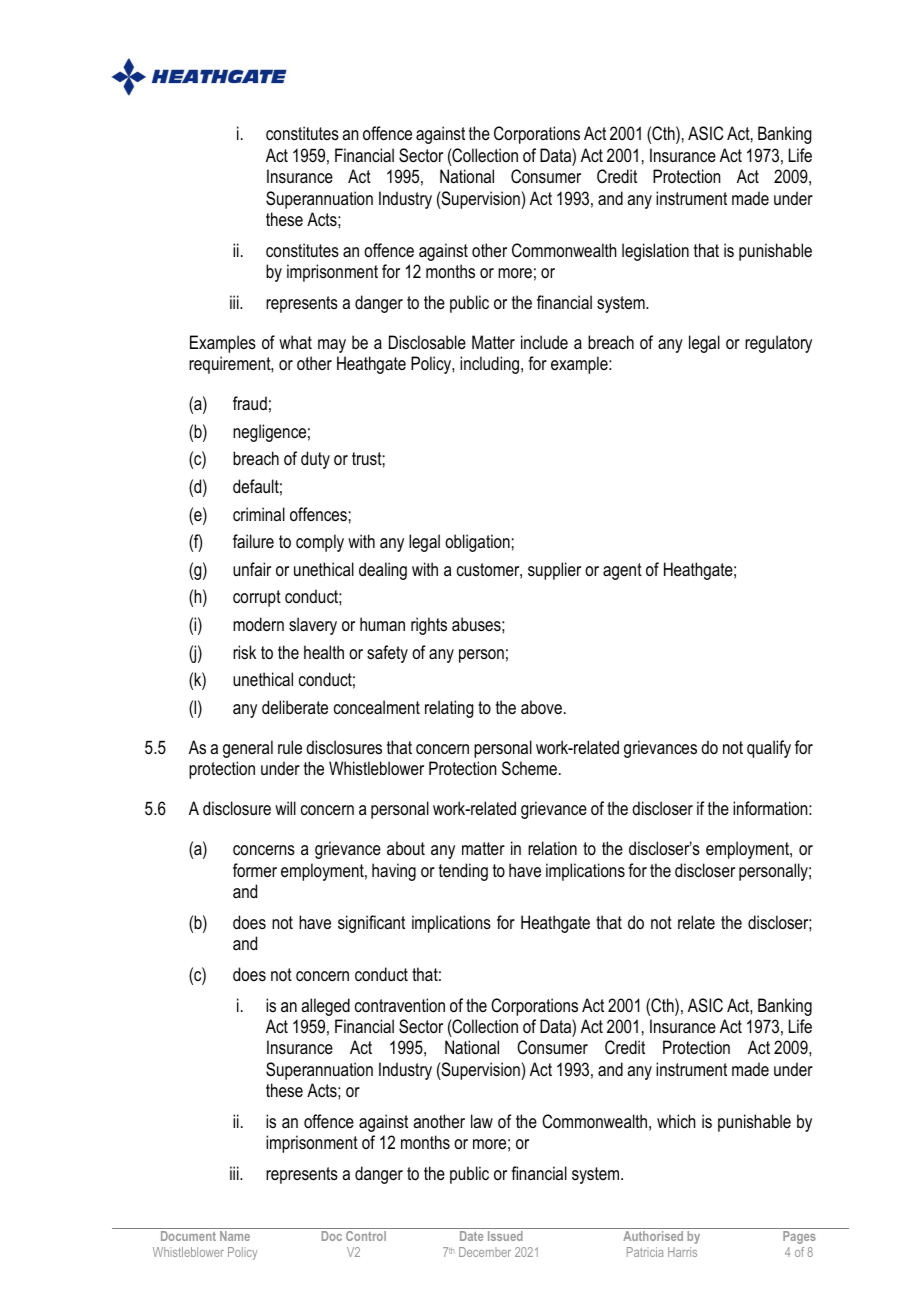 This screenshot has height=1308, width=924. What do you see at coordinates (676, 1121) in the screenshot?
I see `which` at bounding box center [676, 1121].
